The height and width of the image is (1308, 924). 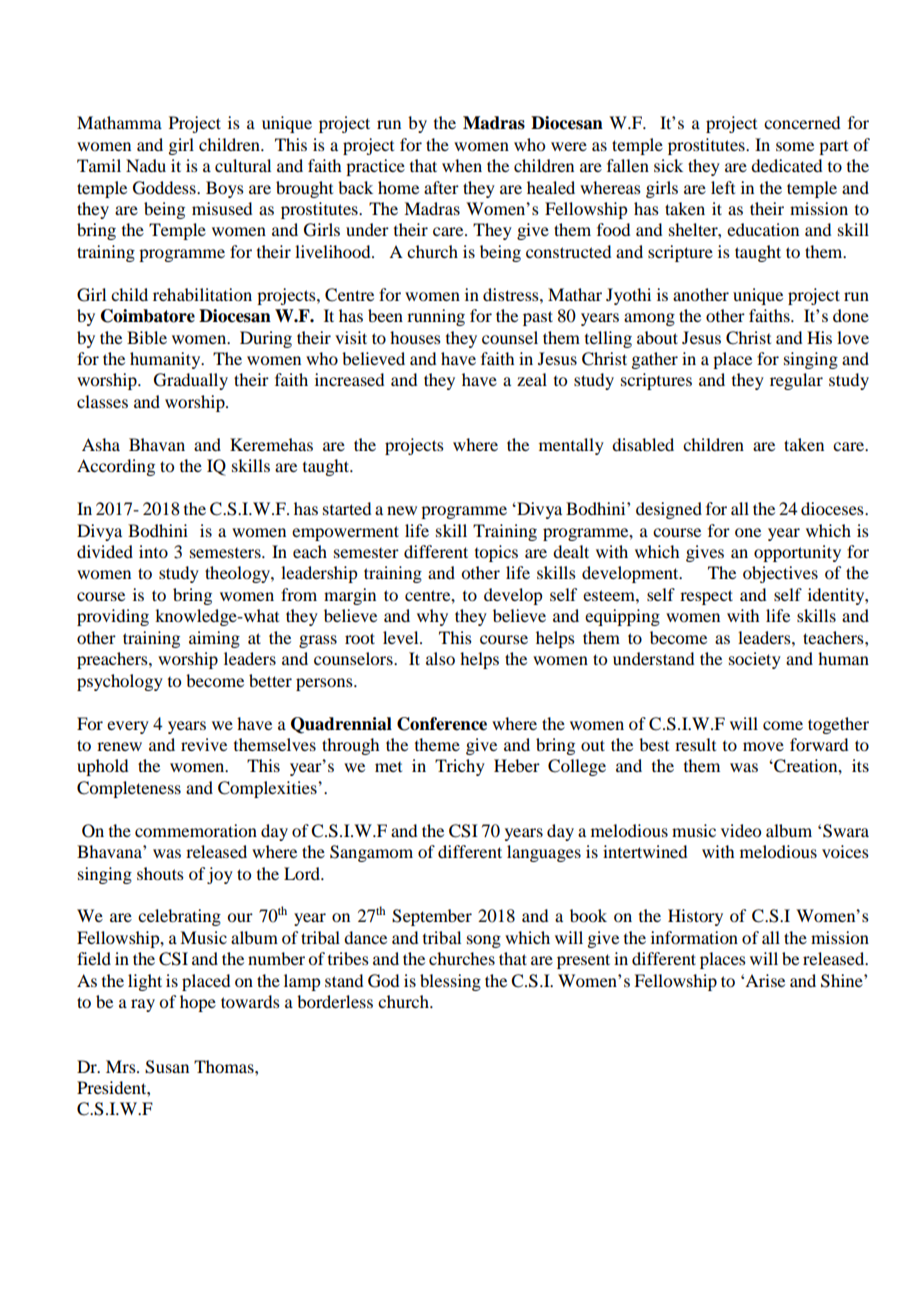 I want to click on why, so click(x=432, y=617).
